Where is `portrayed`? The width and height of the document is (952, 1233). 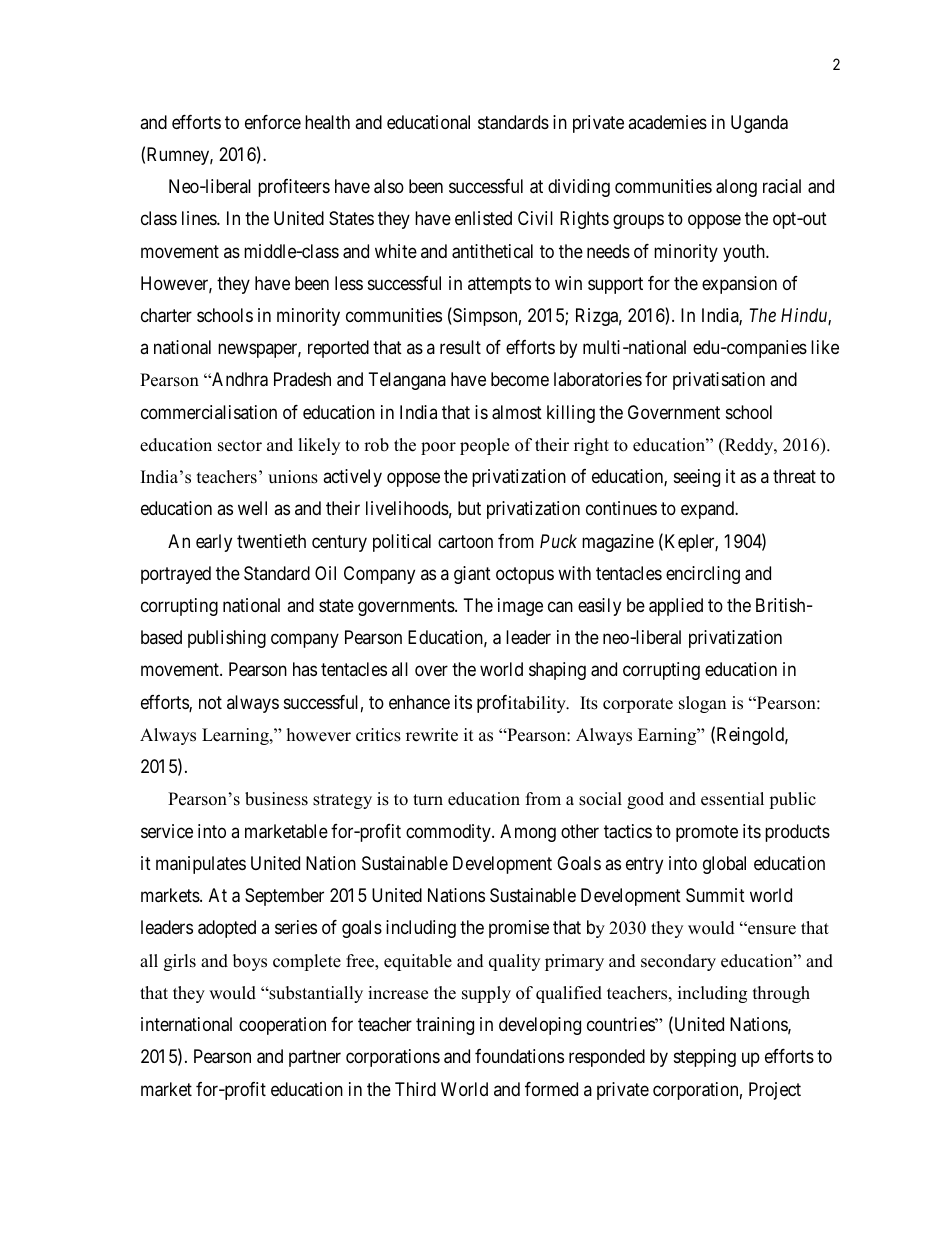 portrayed is located at coordinates (176, 575).
